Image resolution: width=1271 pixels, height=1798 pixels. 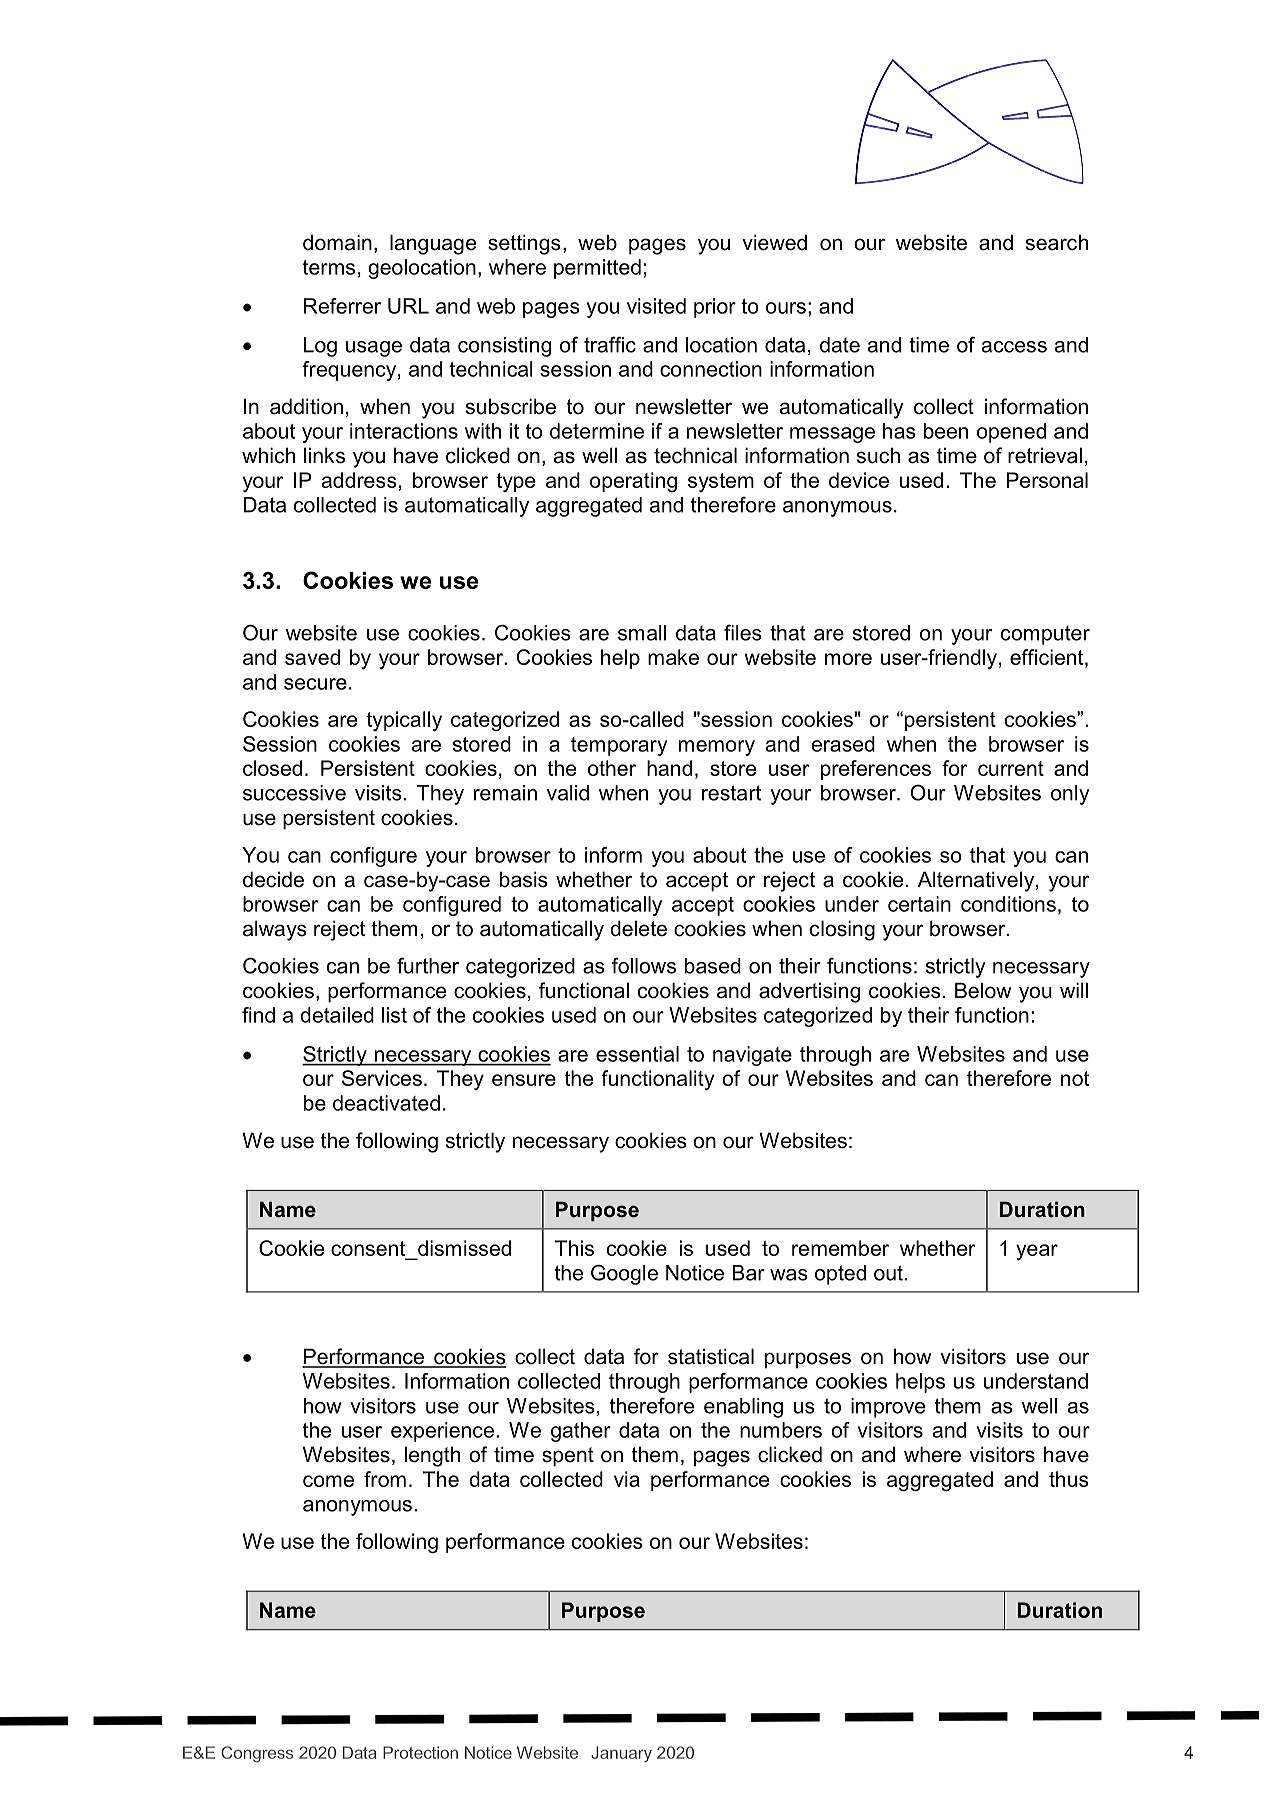 I want to click on deactivated, so click(x=386, y=1103).
